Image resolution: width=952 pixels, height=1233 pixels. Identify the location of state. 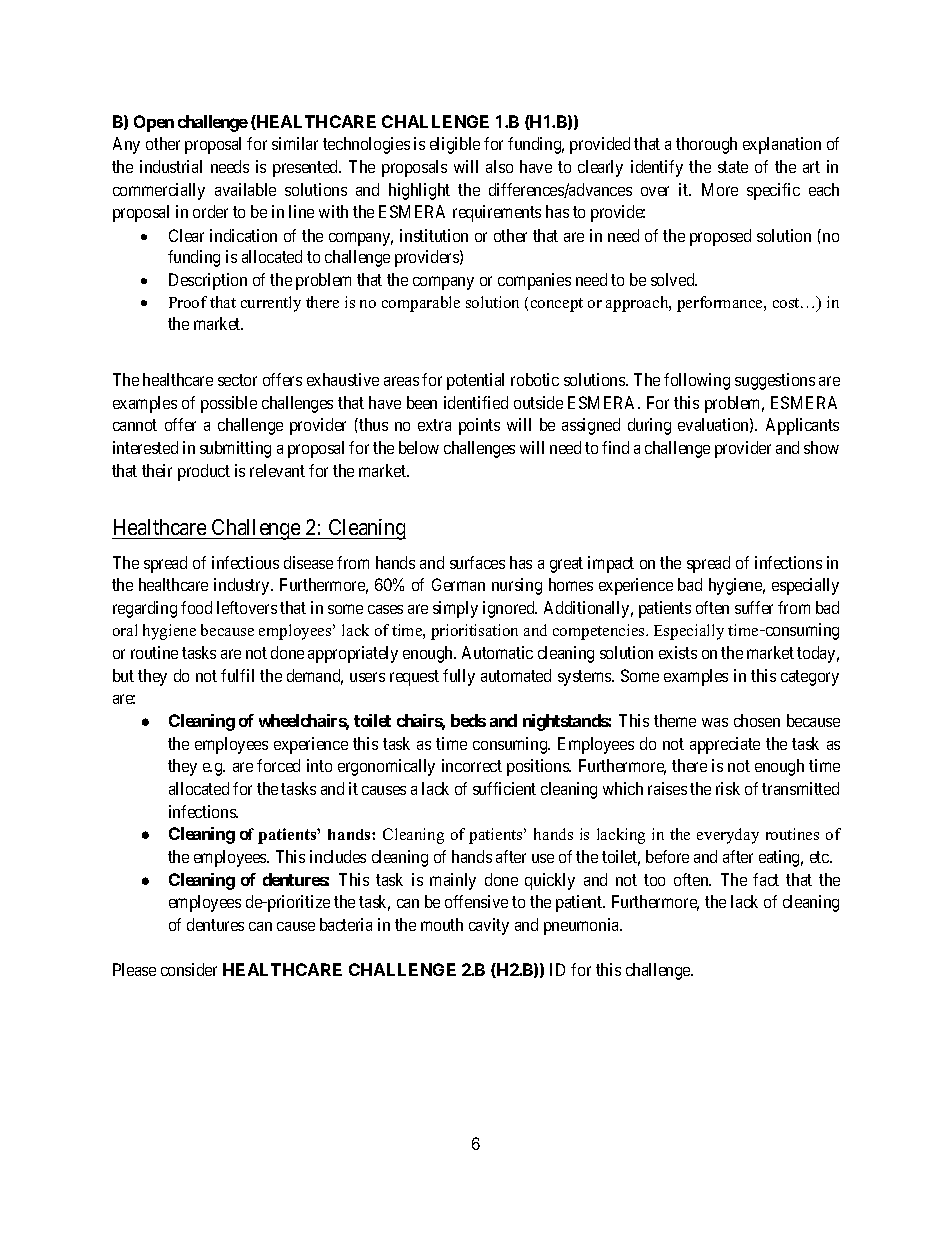
(733, 167).
